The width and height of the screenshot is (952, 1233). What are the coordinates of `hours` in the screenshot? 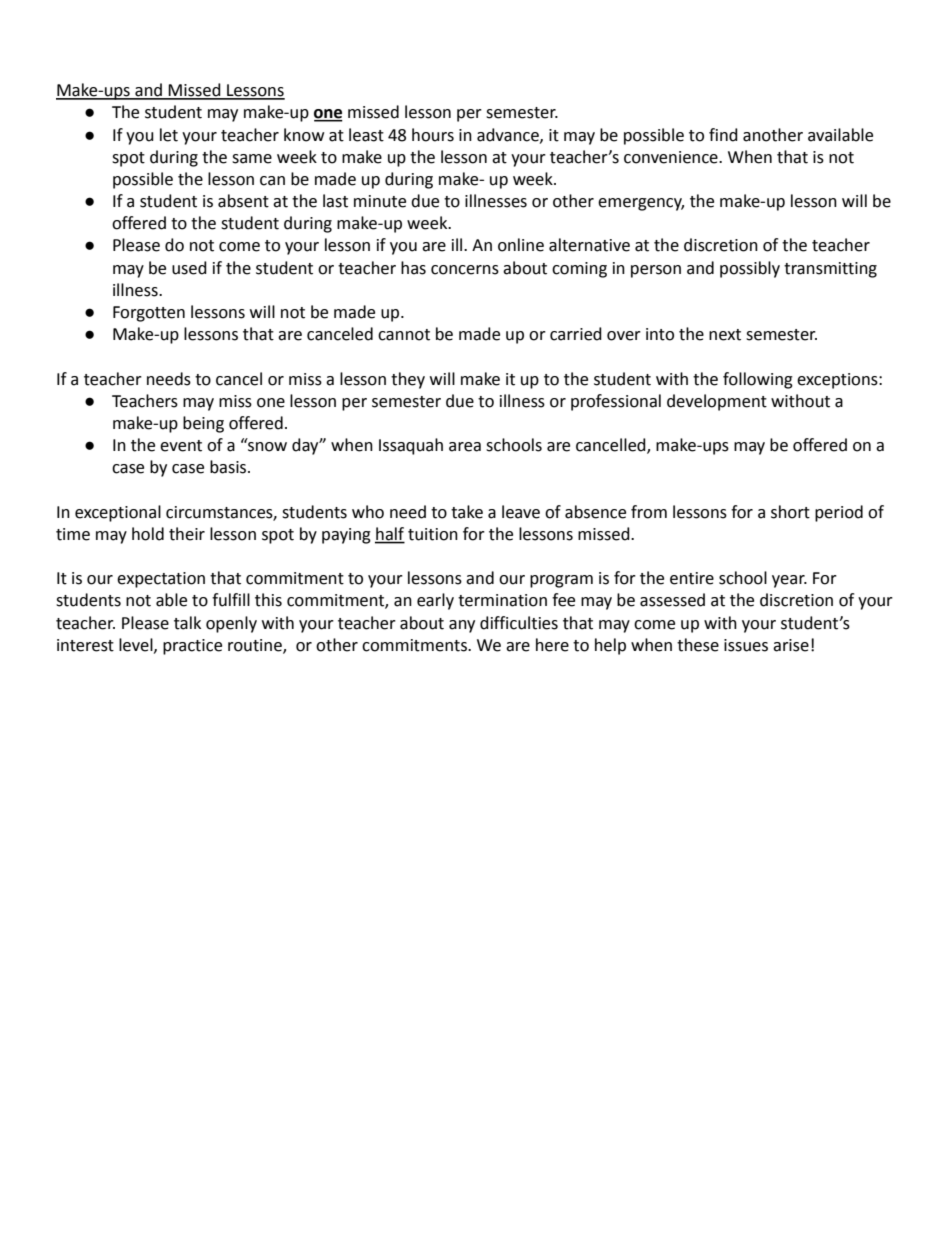 It's located at (433, 135).
